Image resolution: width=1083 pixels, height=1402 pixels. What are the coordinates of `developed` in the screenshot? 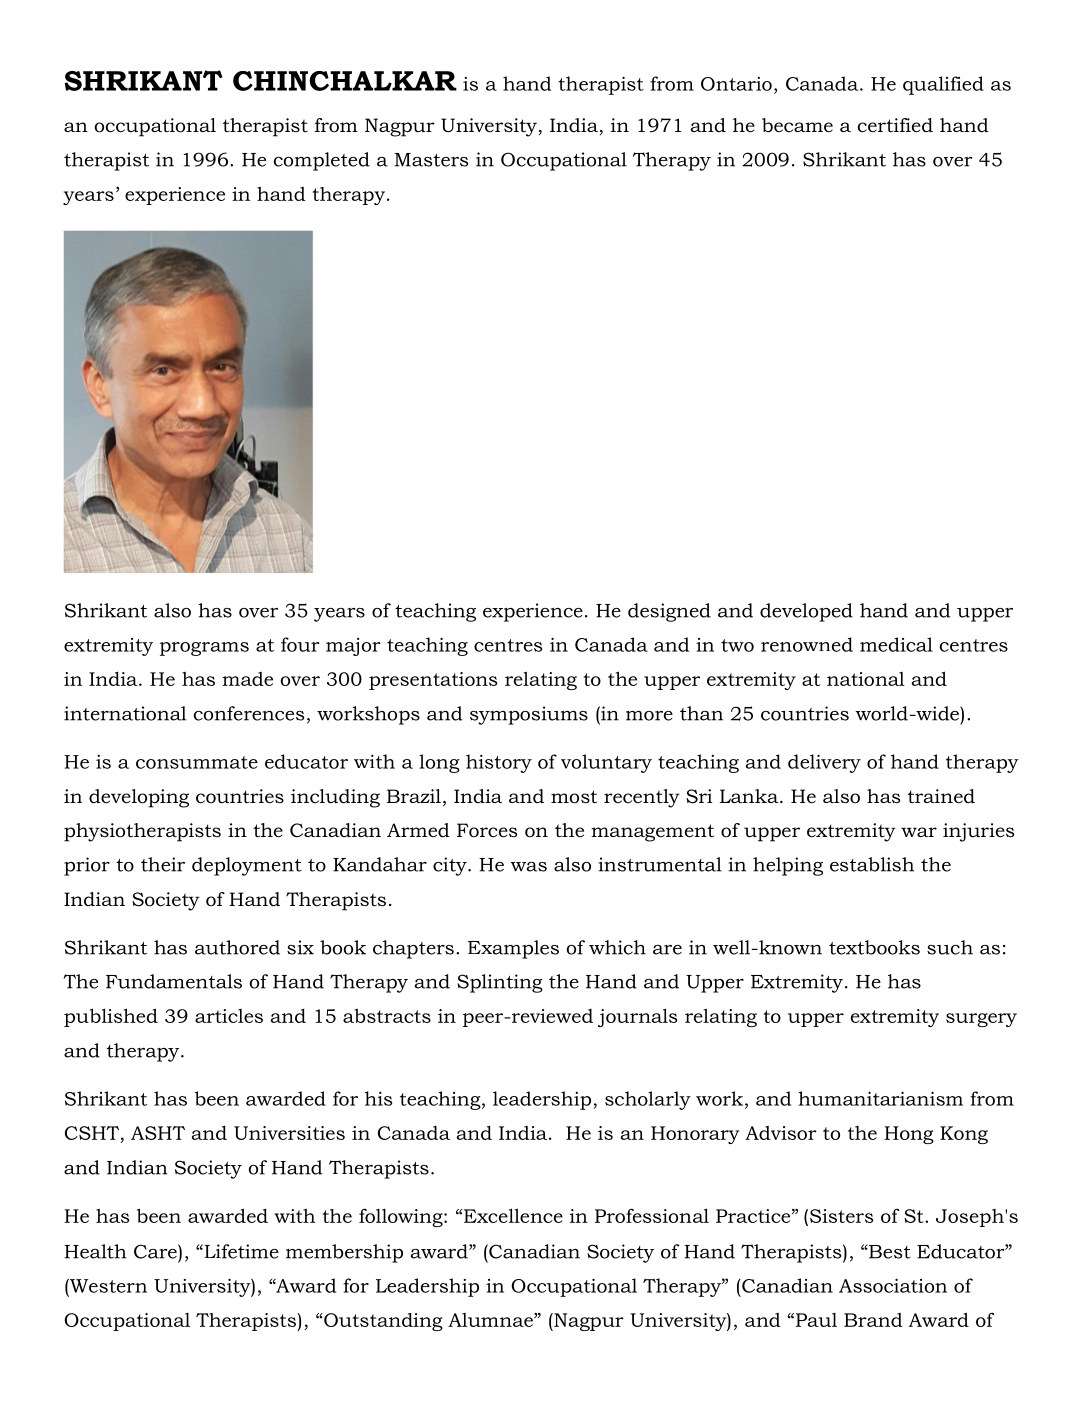 It's located at (806, 612).
